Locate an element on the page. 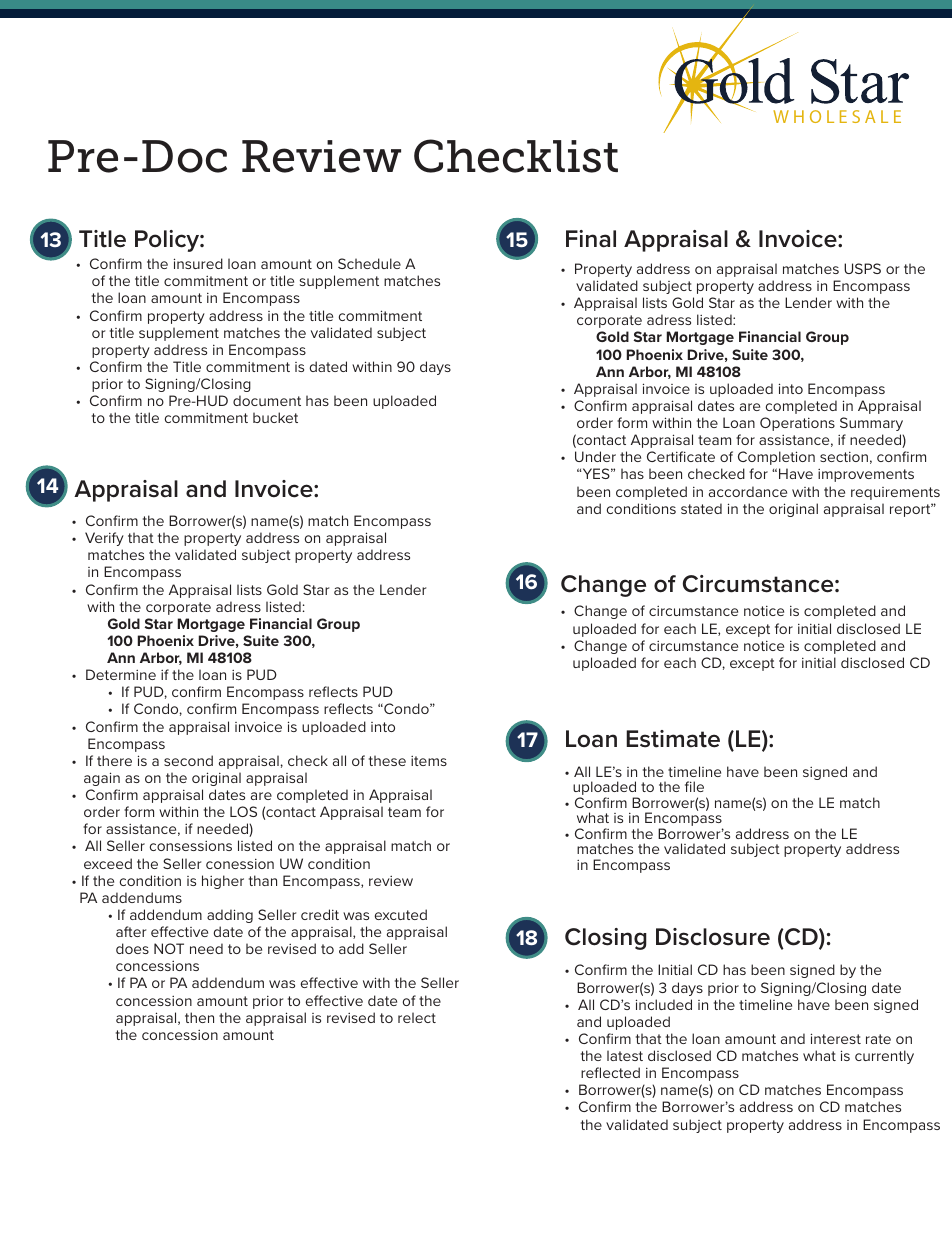 The width and height of the document is (952, 1233). second is located at coordinates (188, 760).
